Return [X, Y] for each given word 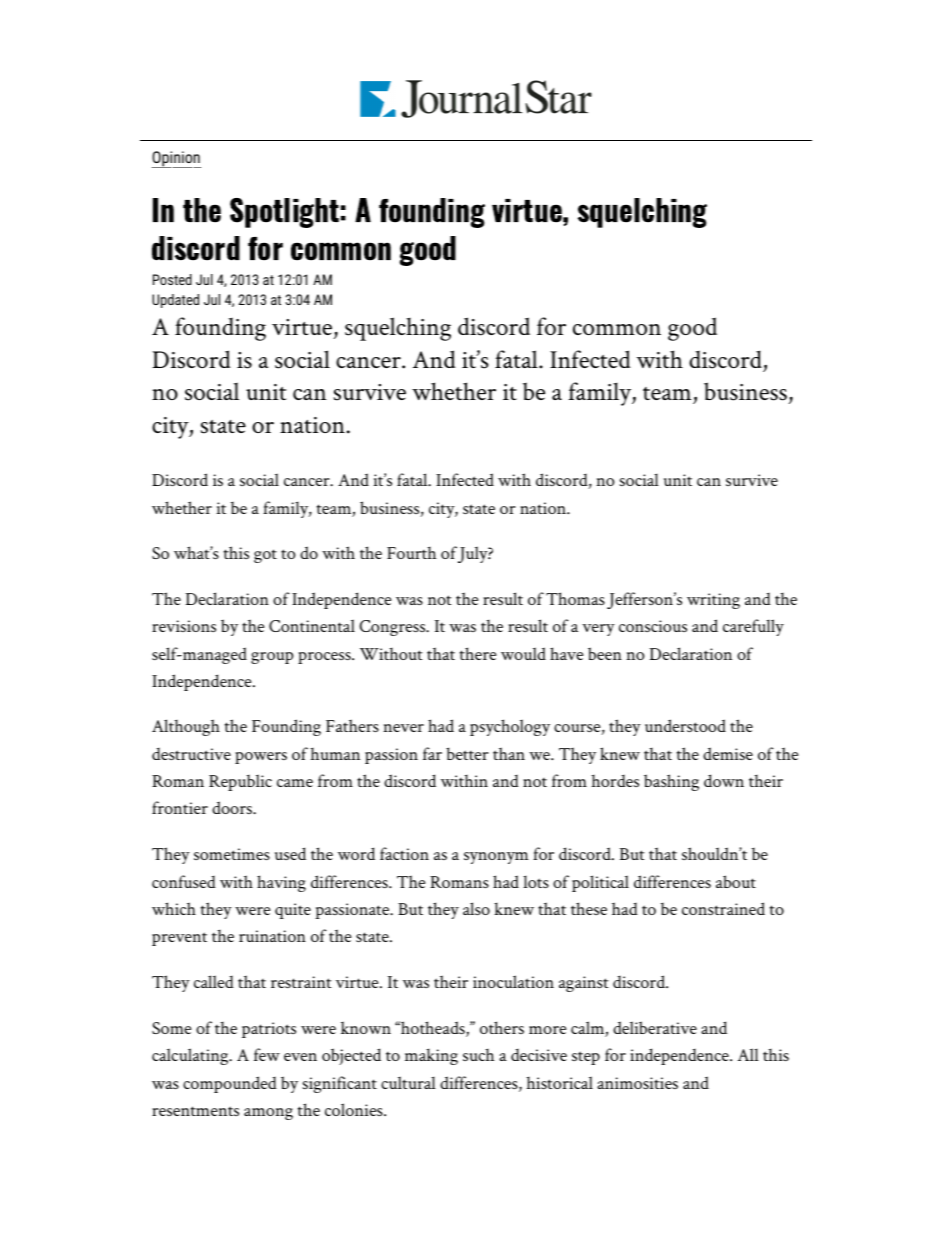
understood [685, 725]
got [265, 556]
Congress [393, 628]
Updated [175, 301]
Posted [172, 279]
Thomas [575, 598]
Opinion [176, 159]
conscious [653, 626]
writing [713, 601]
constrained [723, 908]
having [281, 883]
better [467, 753]
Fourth [411, 553]
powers [261, 758]
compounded [230, 1084]
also [476, 908]
